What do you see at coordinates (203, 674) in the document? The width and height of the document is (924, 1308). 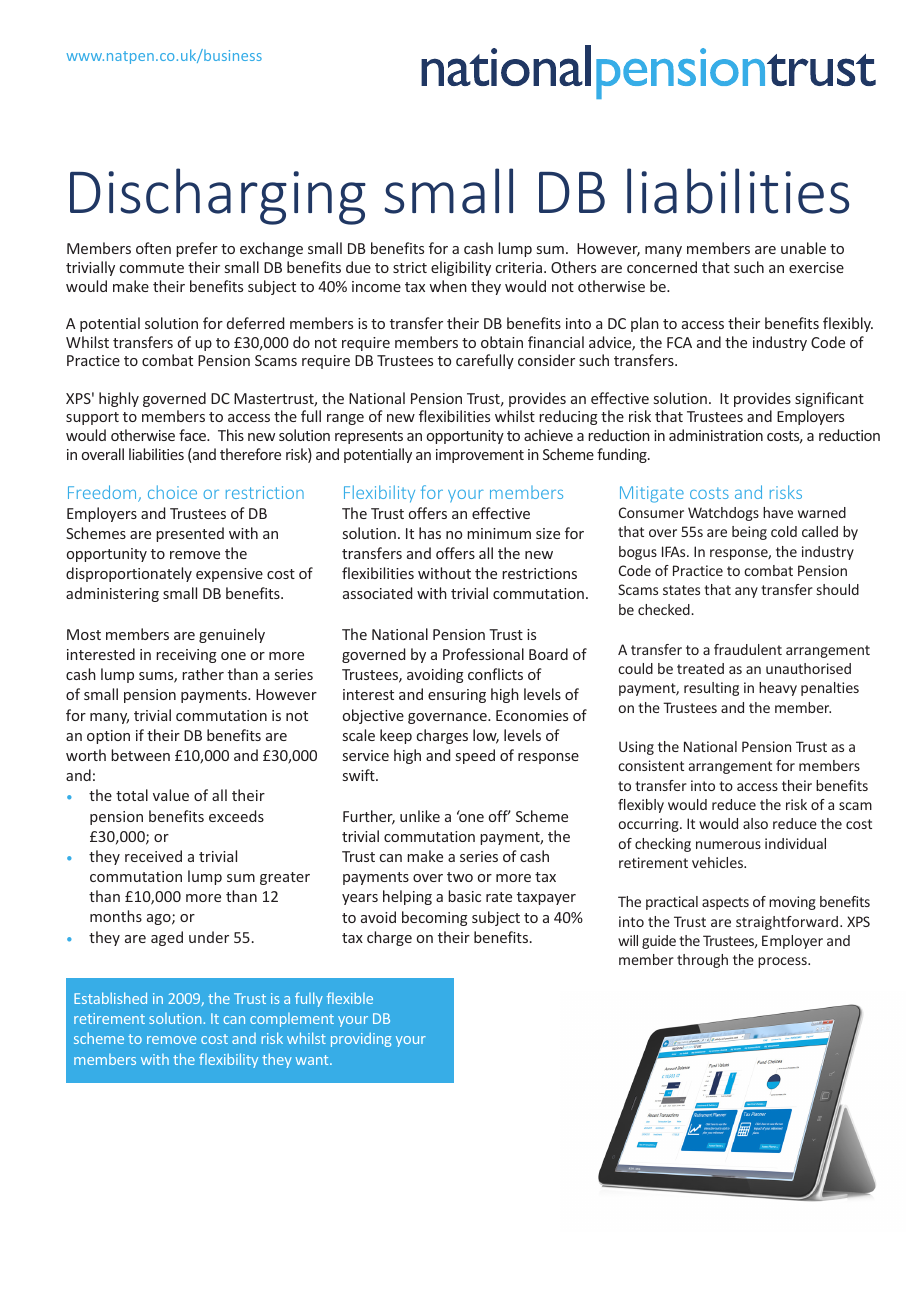 I see `rather` at bounding box center [203, 674].
